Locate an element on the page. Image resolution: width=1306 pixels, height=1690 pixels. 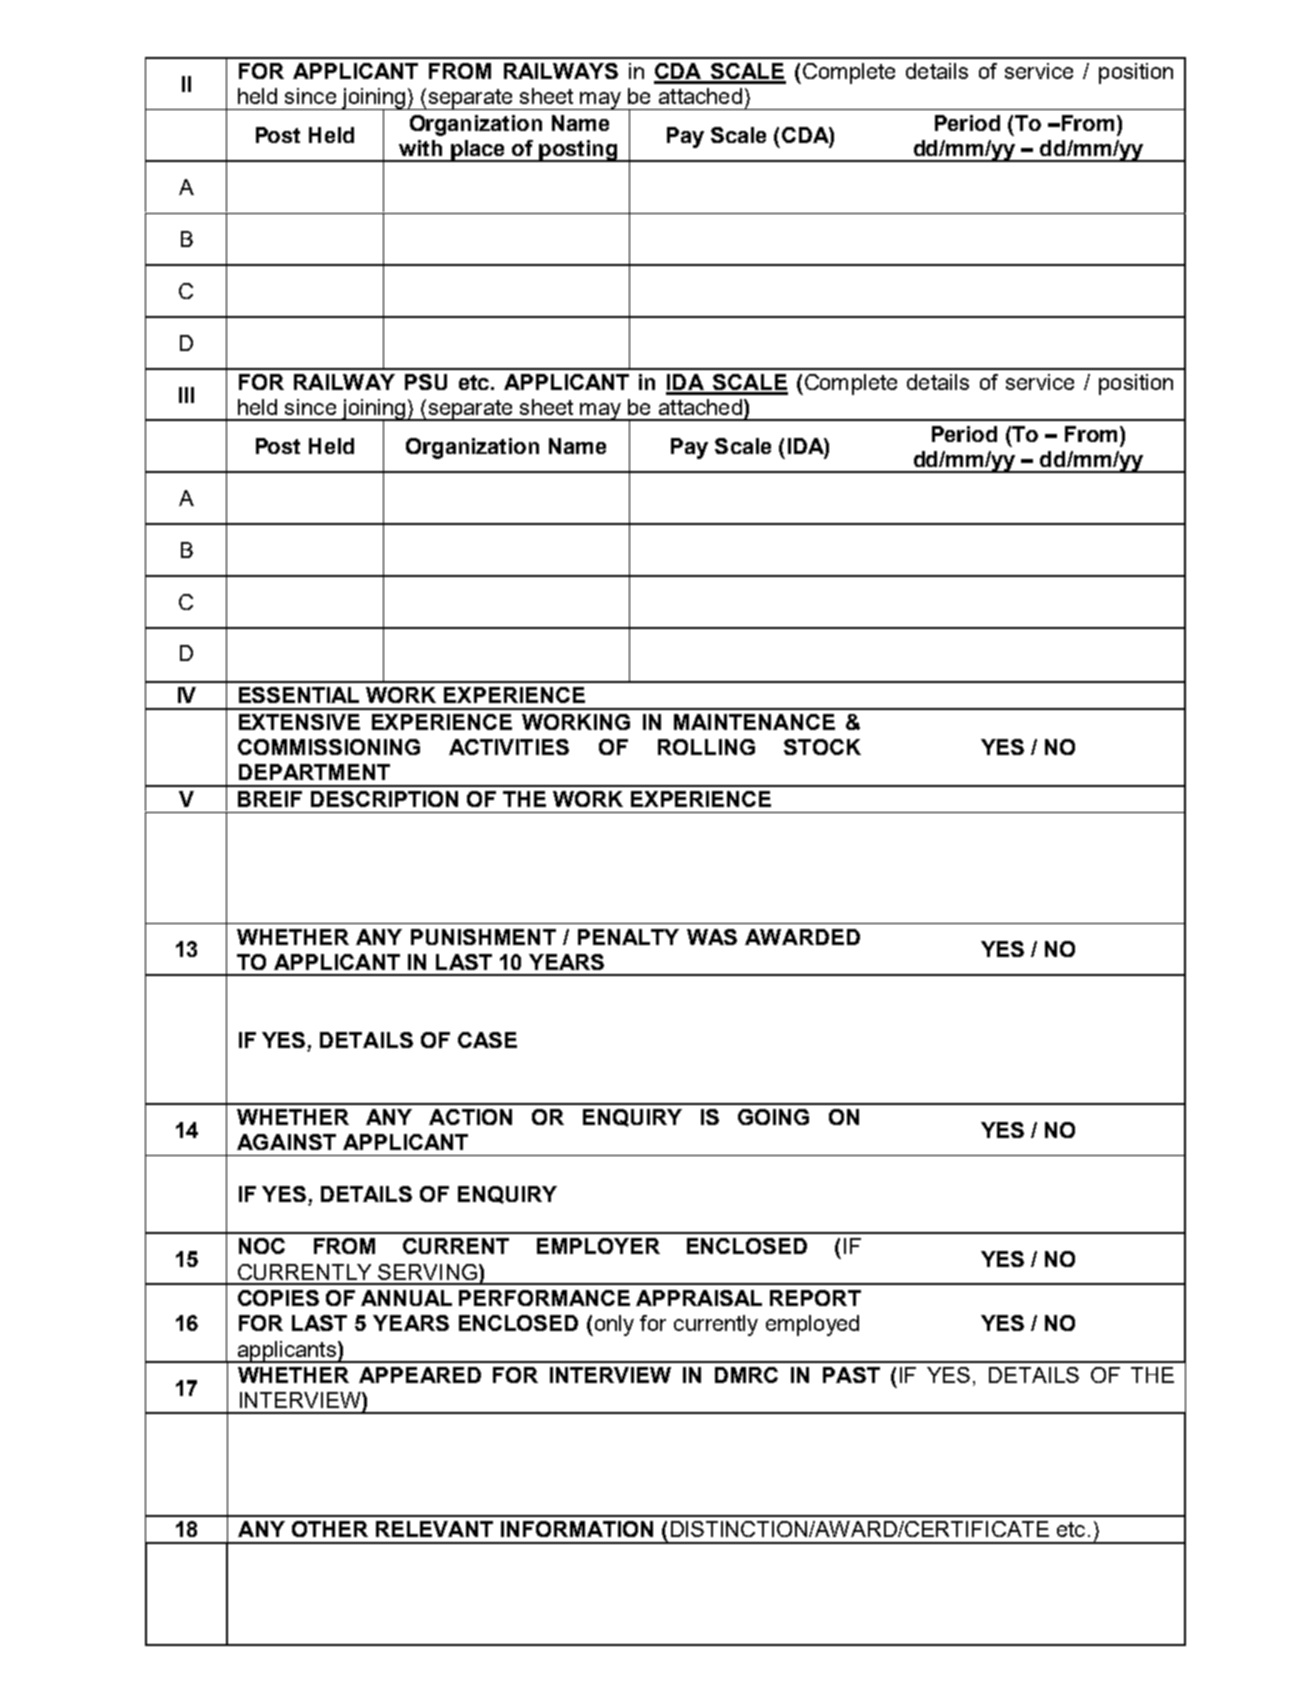
STOCK is located at coordinates (822, 747).
